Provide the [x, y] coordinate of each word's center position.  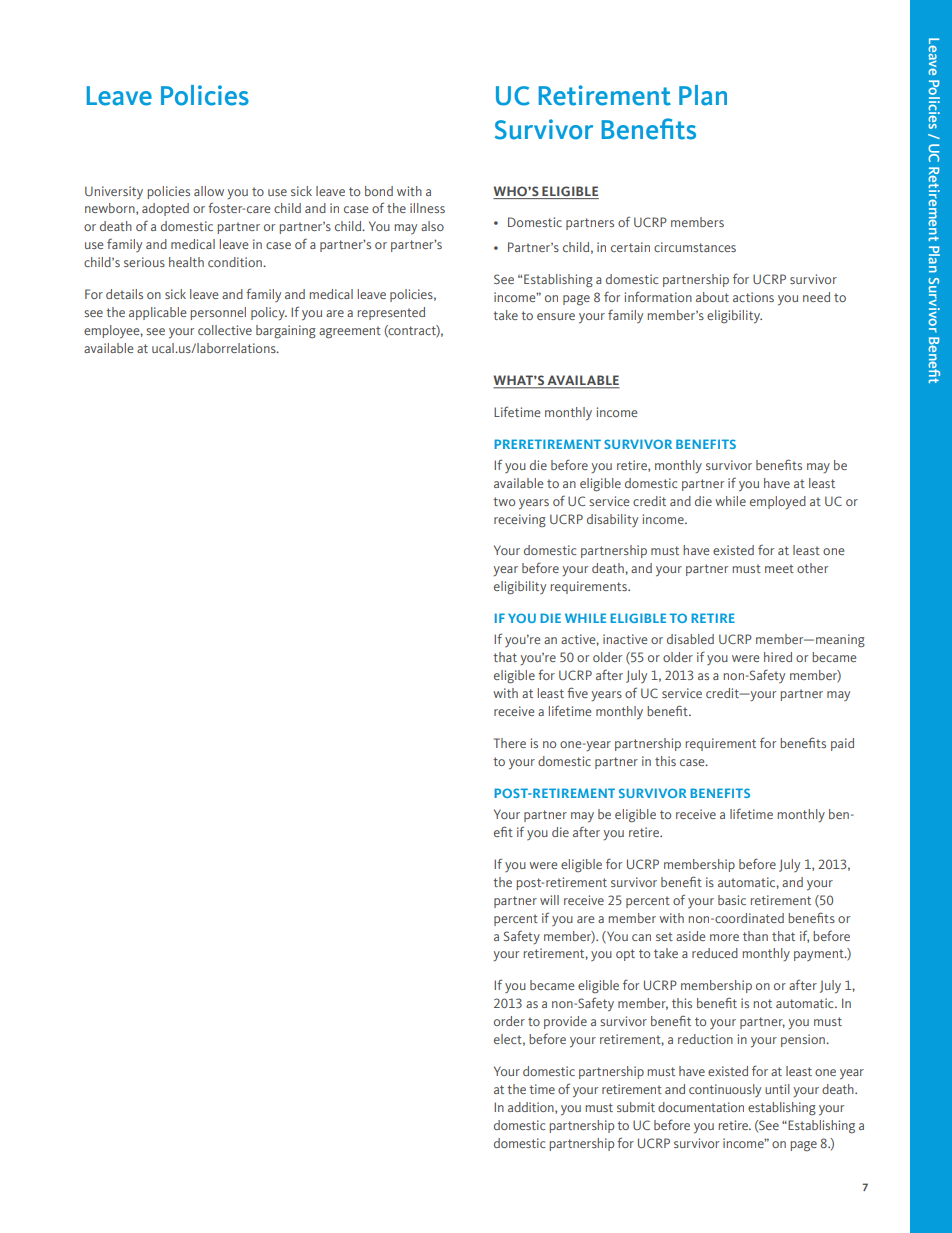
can [641, 937]
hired [778, 657]
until [777, 1089]
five [577, 692]
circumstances [695, 247]
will [549, 900]
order [509, 1021]
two [504, 501]
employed [778, 502]
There [510, 743]
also [432, 226]
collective [225, 330]
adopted [165, 209]
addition [532, 1108]
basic [732, 900]
